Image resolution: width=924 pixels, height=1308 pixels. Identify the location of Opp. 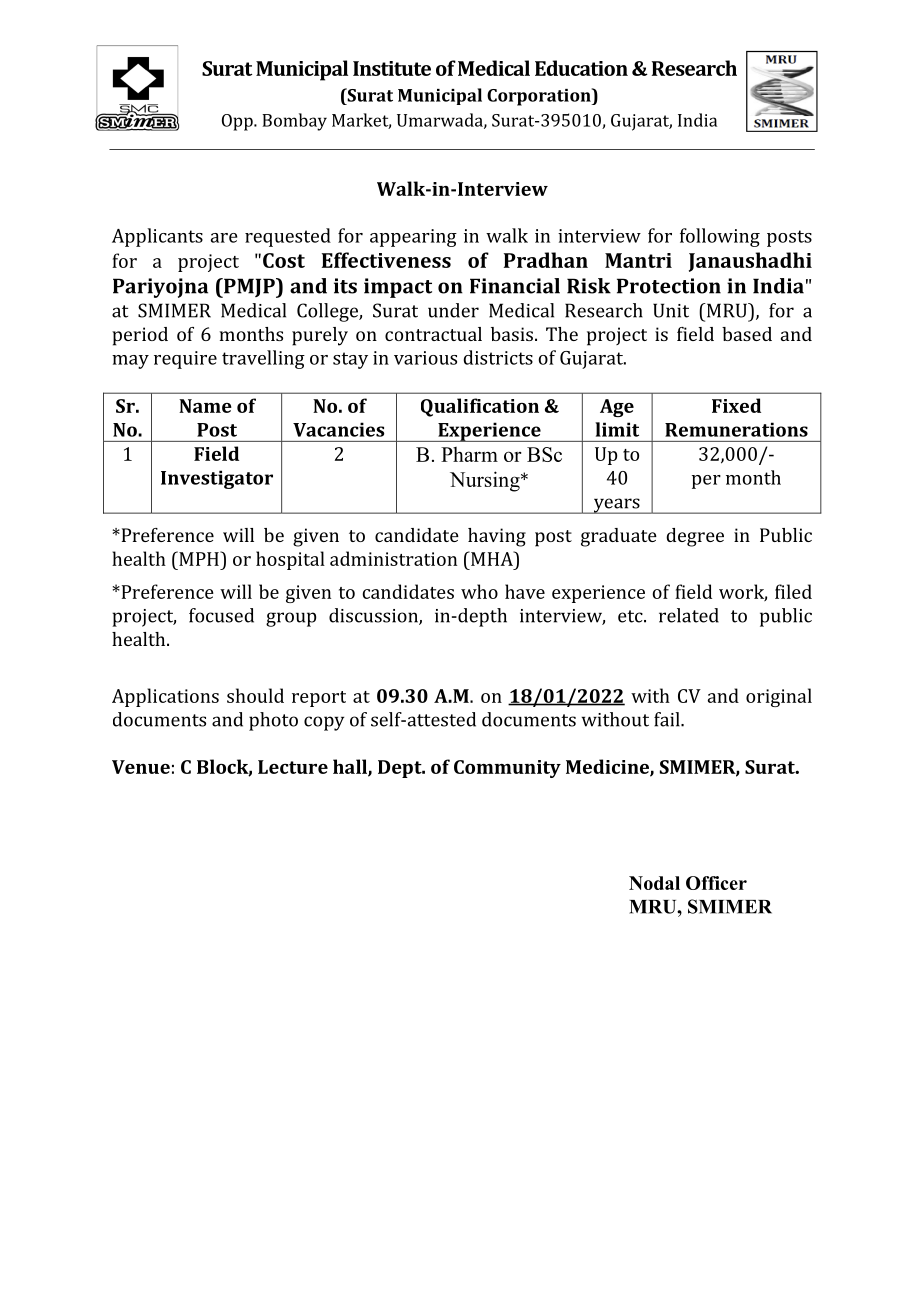
(238, 122).
